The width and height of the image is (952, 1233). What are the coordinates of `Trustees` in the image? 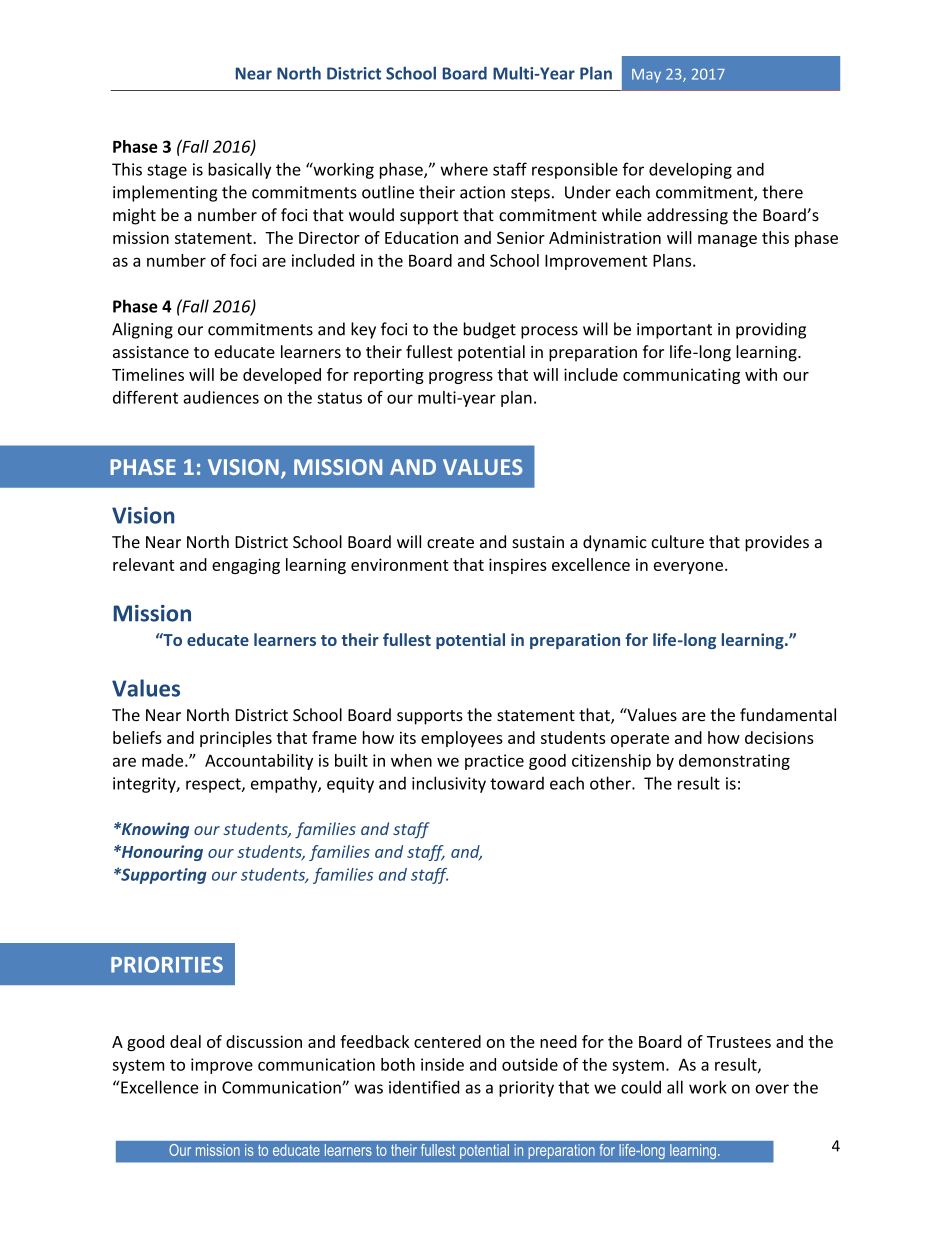 It's located at (739, 1042).
